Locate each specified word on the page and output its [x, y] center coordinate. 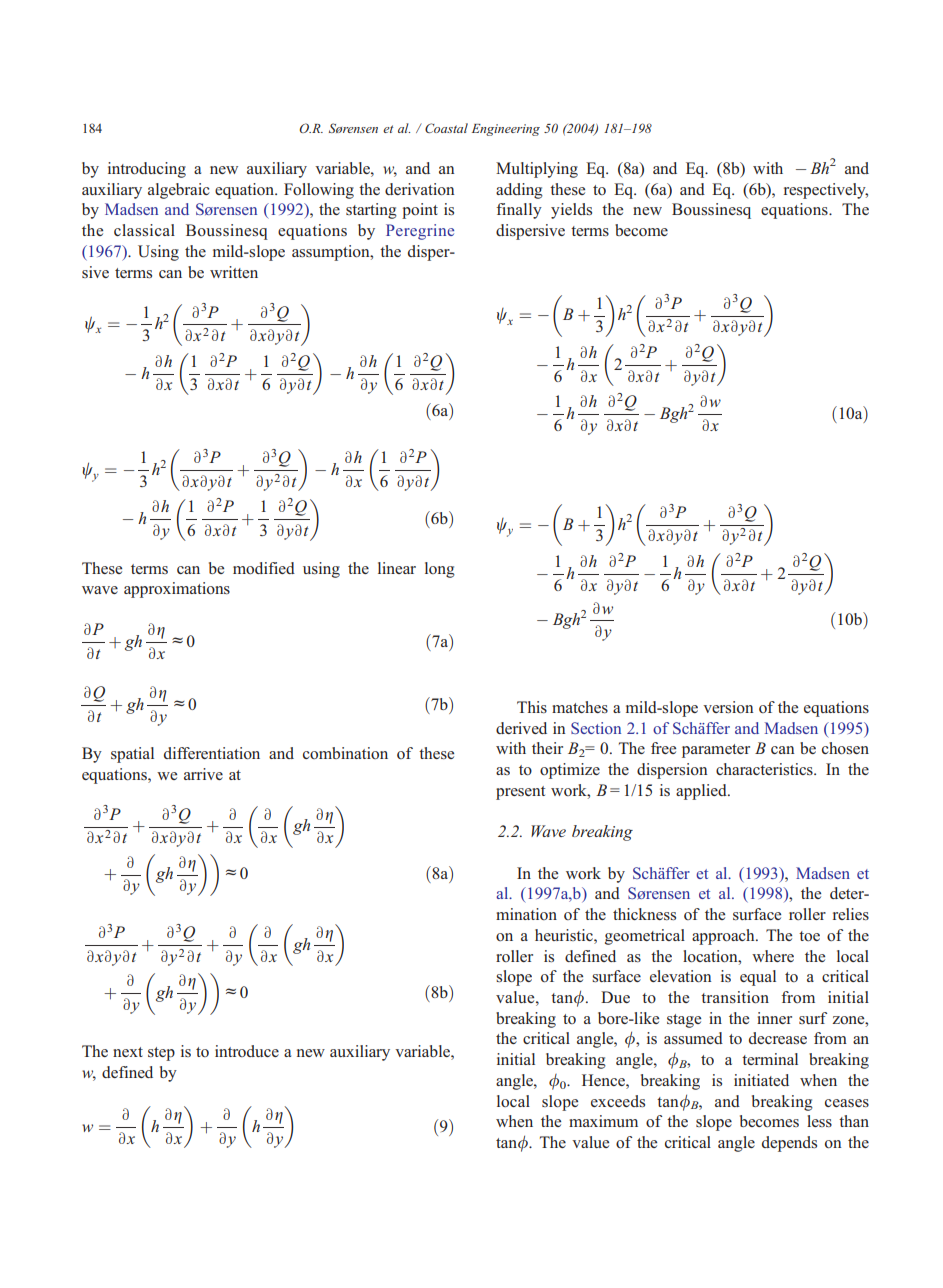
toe [809, 936]
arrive [203, 774]
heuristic [565, 935]
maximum [603, 1121]
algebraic [179, 191]
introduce [247, 1051]
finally [519, 211]
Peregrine [420, 232]
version [728, 707]
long [440, 570]
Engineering [506, 130]
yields [571, 211]
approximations [177, 590]
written [234, 272]
